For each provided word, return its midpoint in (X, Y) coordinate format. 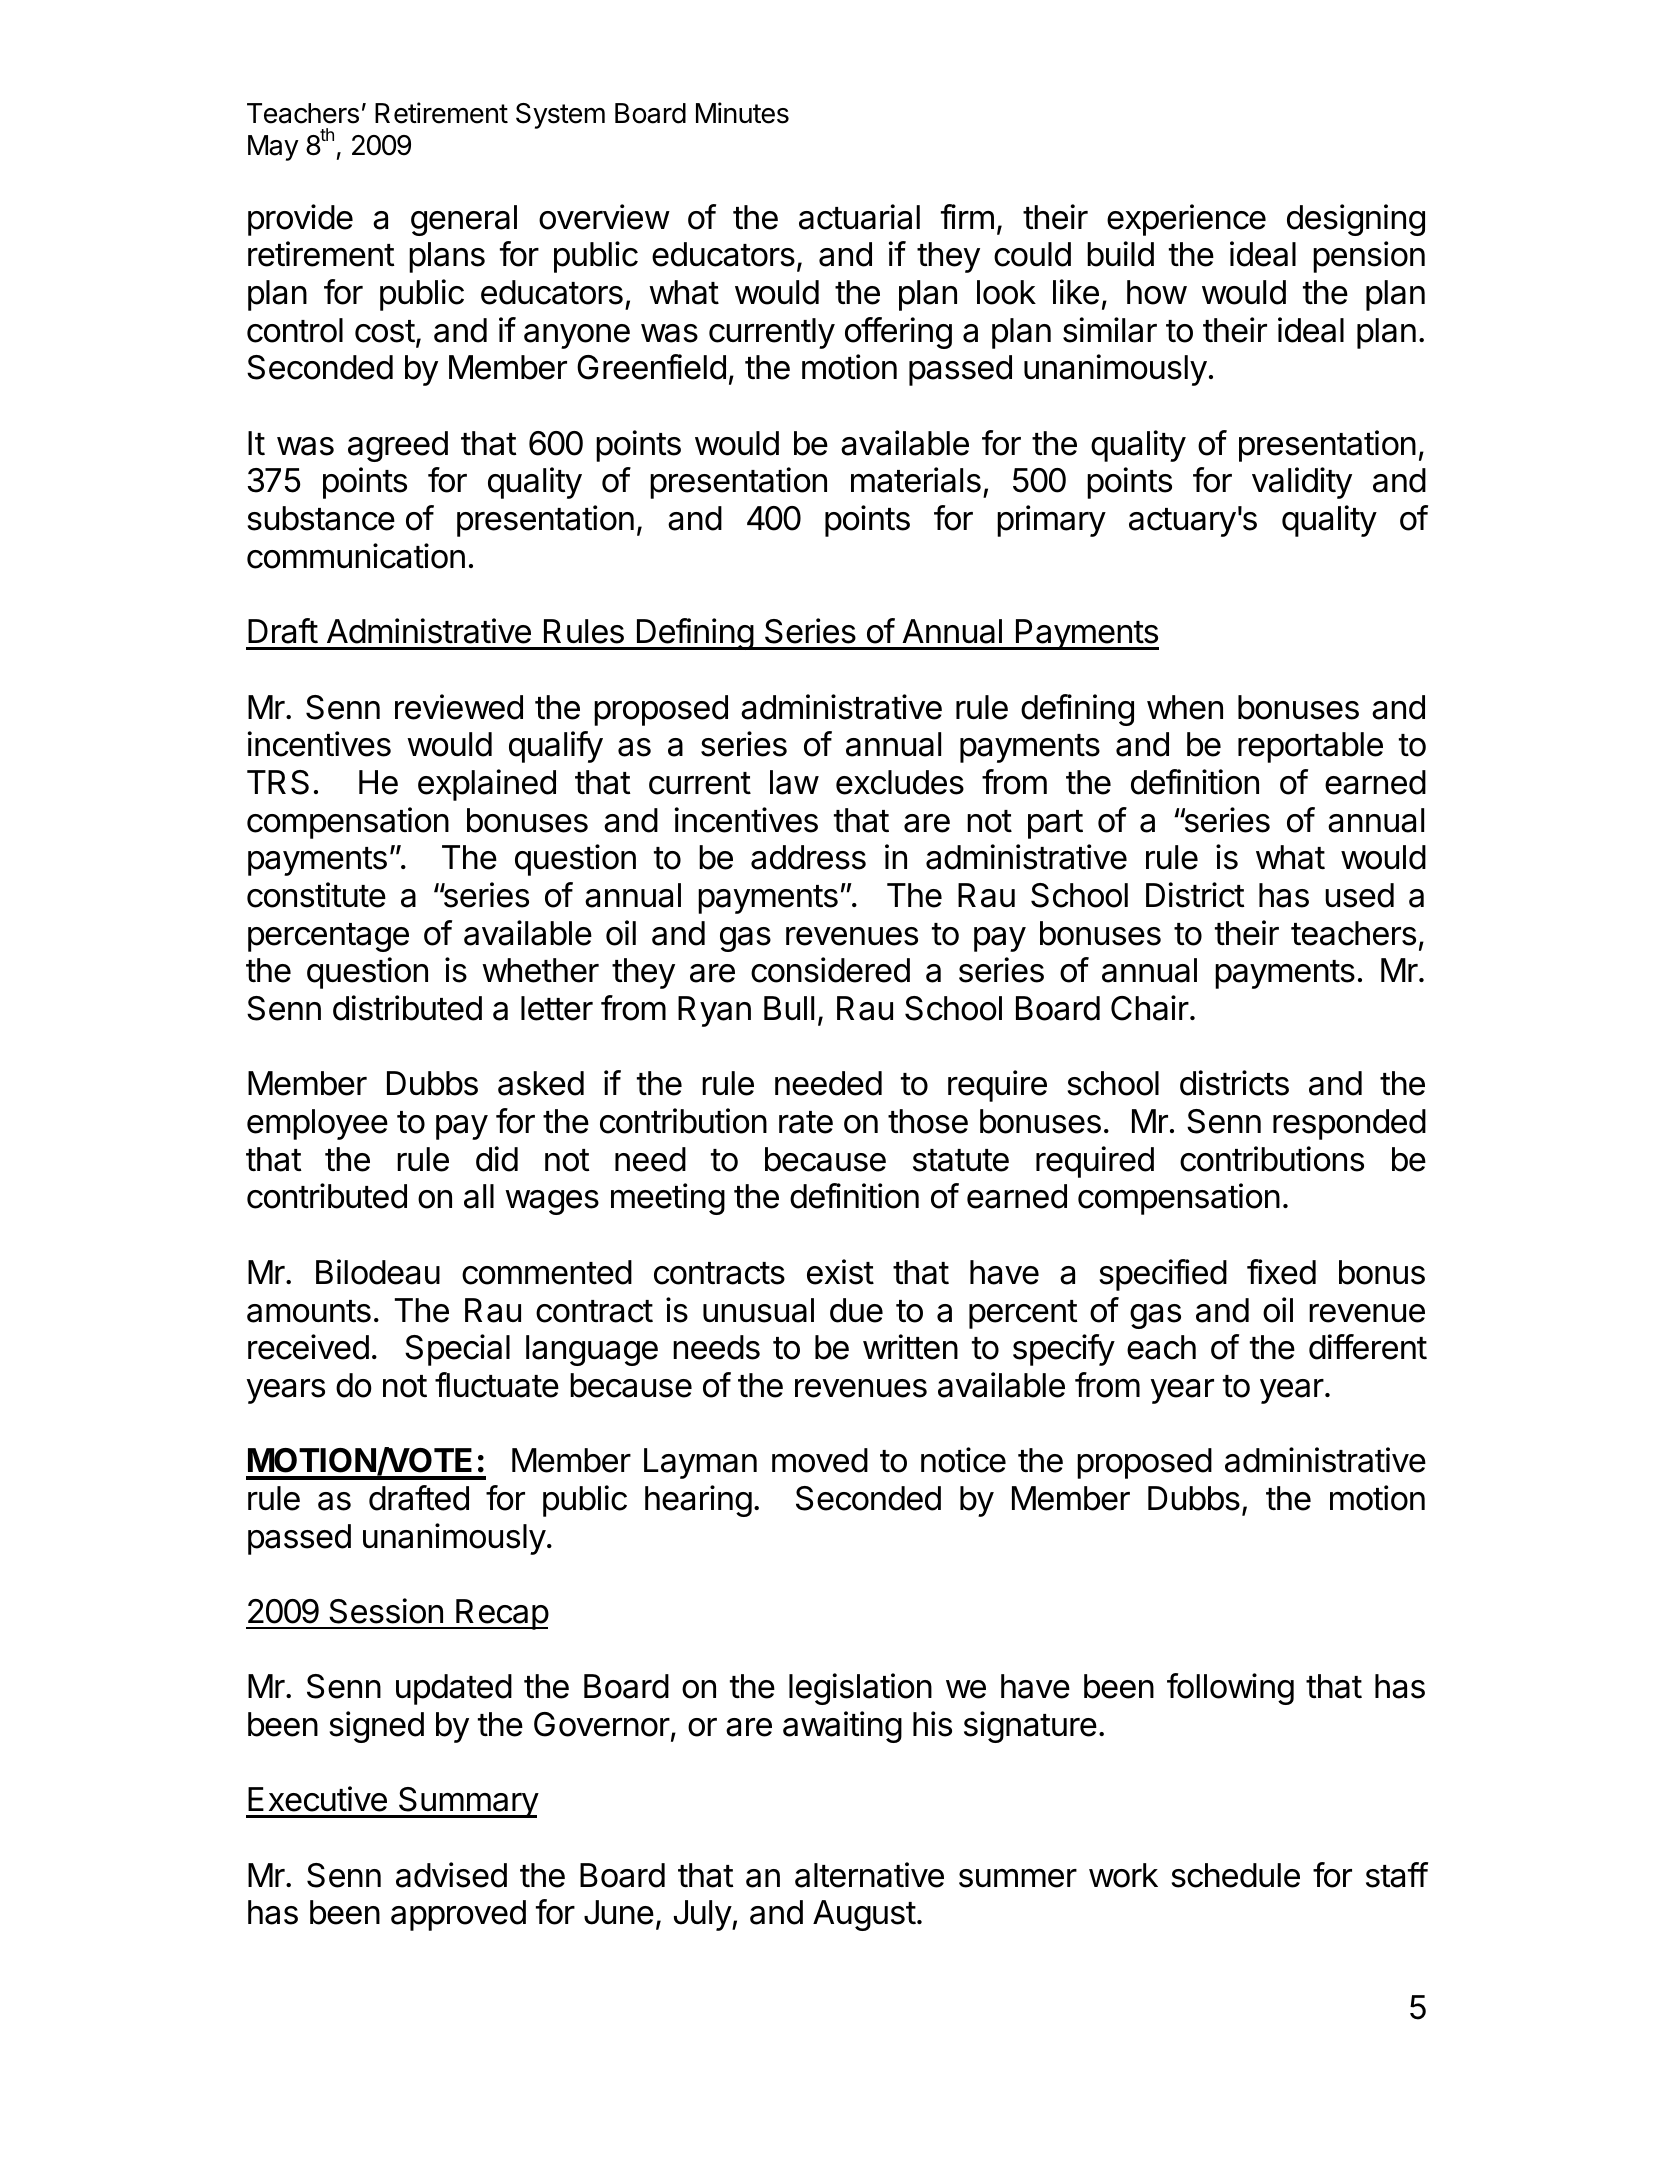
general (464, 220)
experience (1186, 220)
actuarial (859, 217)
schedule (1235, 1875)
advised (451, 1875)
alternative (869, 1875)
